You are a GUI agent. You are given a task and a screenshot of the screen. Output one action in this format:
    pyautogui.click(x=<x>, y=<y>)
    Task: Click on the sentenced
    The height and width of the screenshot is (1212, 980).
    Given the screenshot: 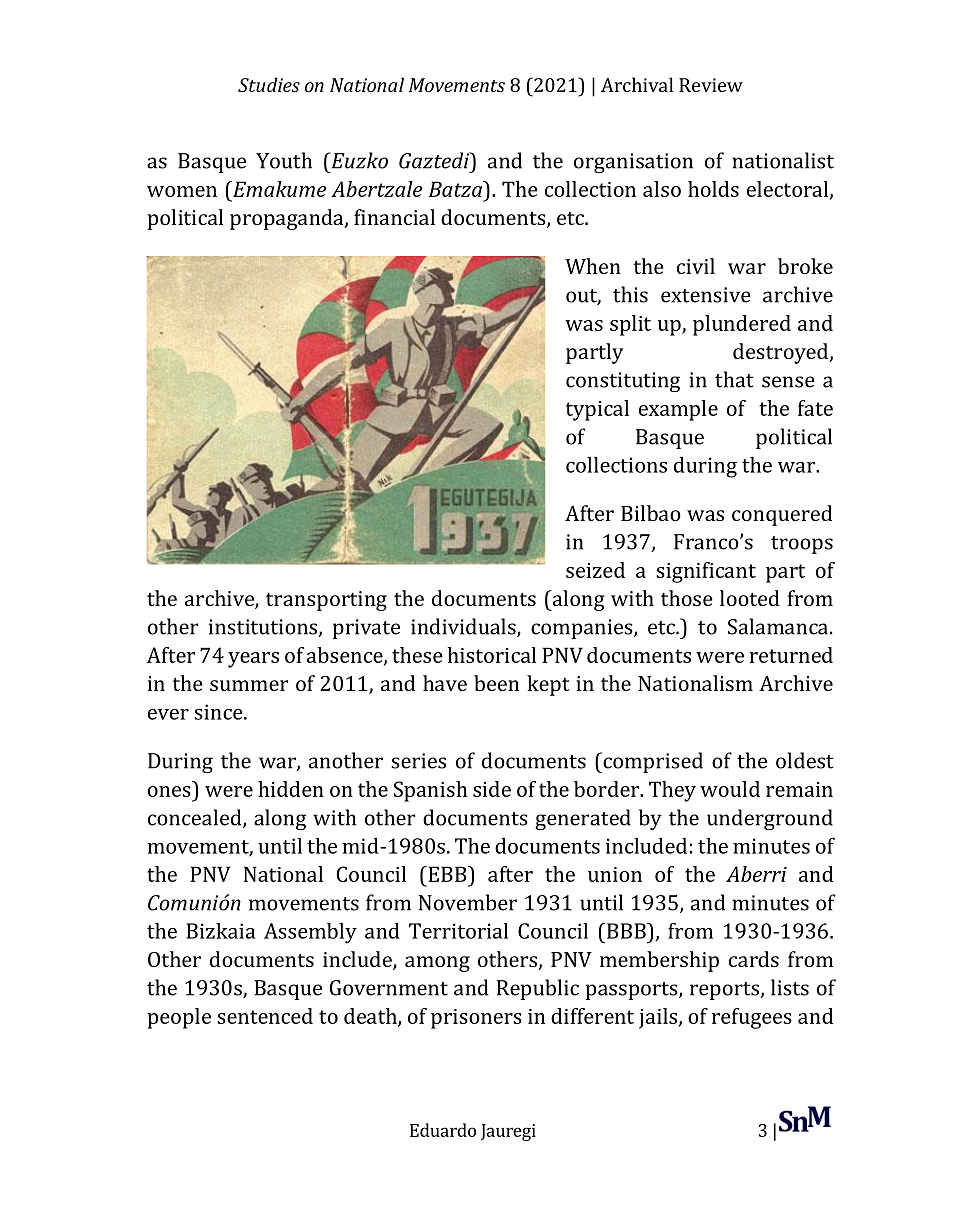 What is the action you would take?
    pyautogui.click(x=265, y=1016)
